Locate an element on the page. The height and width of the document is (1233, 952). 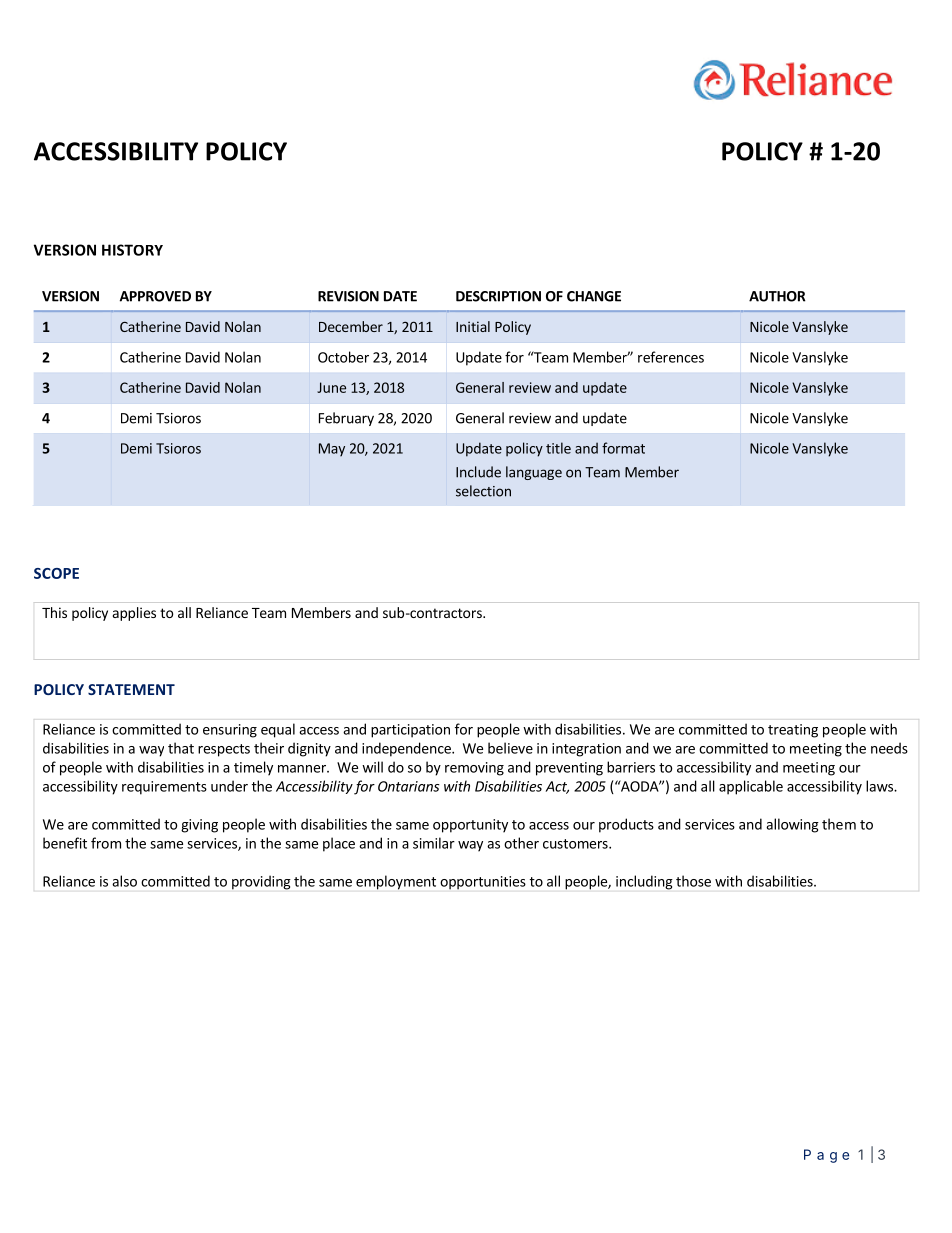
selection is located at coordinates (483, 491).
